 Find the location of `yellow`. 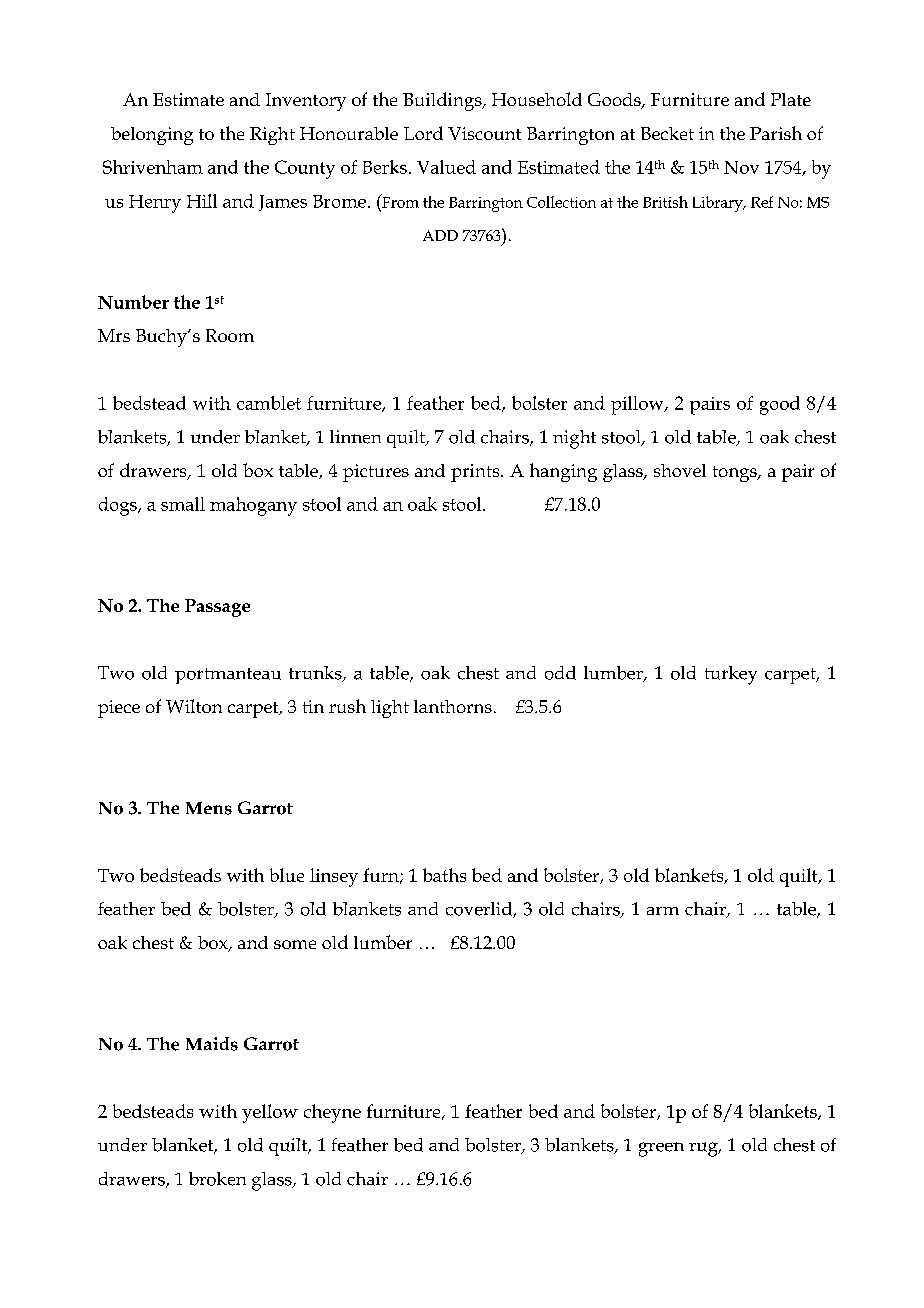

yellow is located at coordinates (270, 1113).
